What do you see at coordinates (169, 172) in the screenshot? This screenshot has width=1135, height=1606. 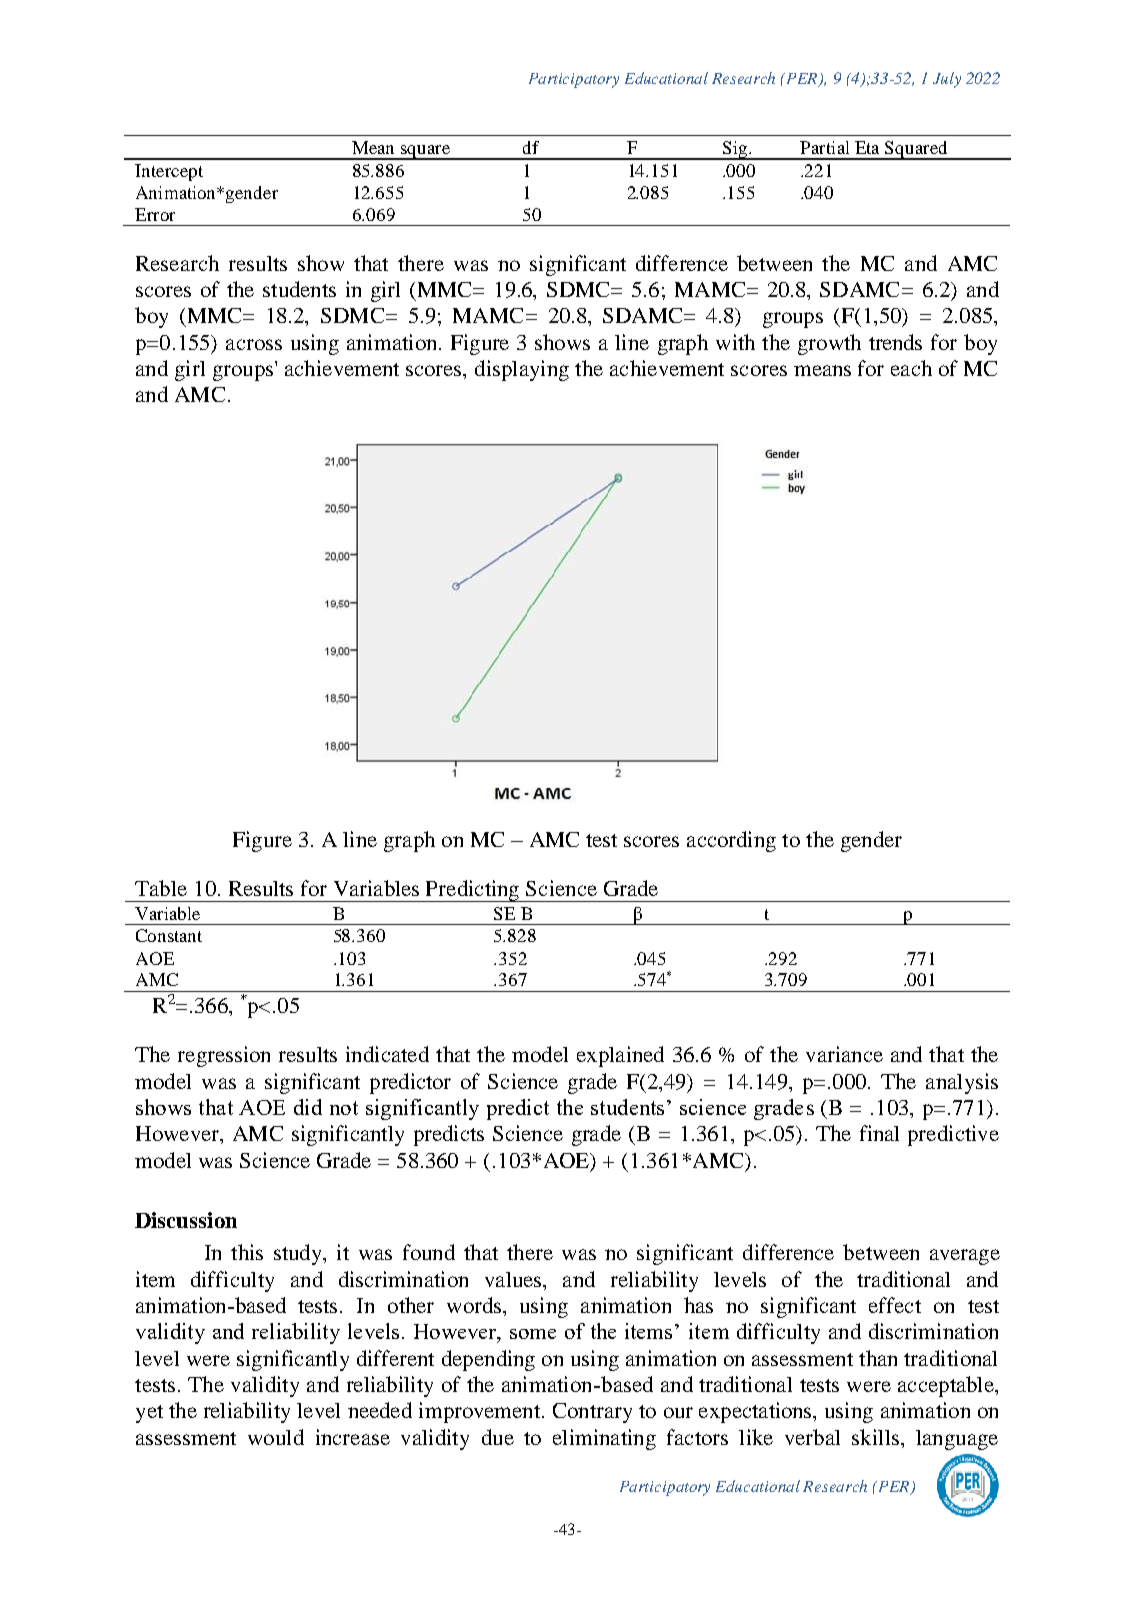 I see `Intercept` at bounding box center [169, 172].
